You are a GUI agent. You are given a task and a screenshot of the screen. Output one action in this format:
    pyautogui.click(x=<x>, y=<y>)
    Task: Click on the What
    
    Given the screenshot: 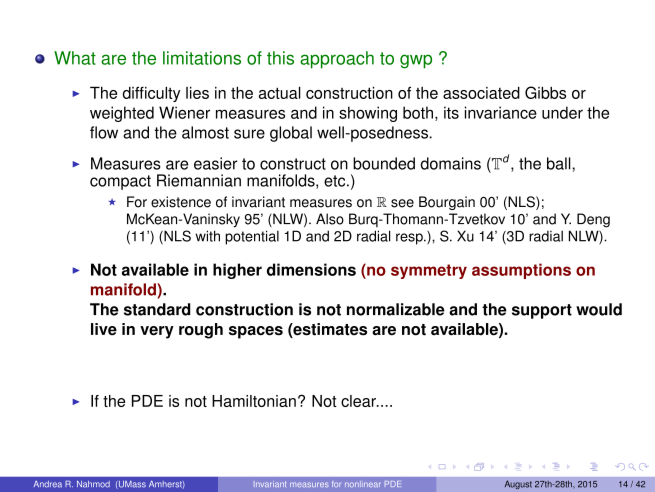 What is the action you would take?
    pyautogui.click(x=75, y=58)
